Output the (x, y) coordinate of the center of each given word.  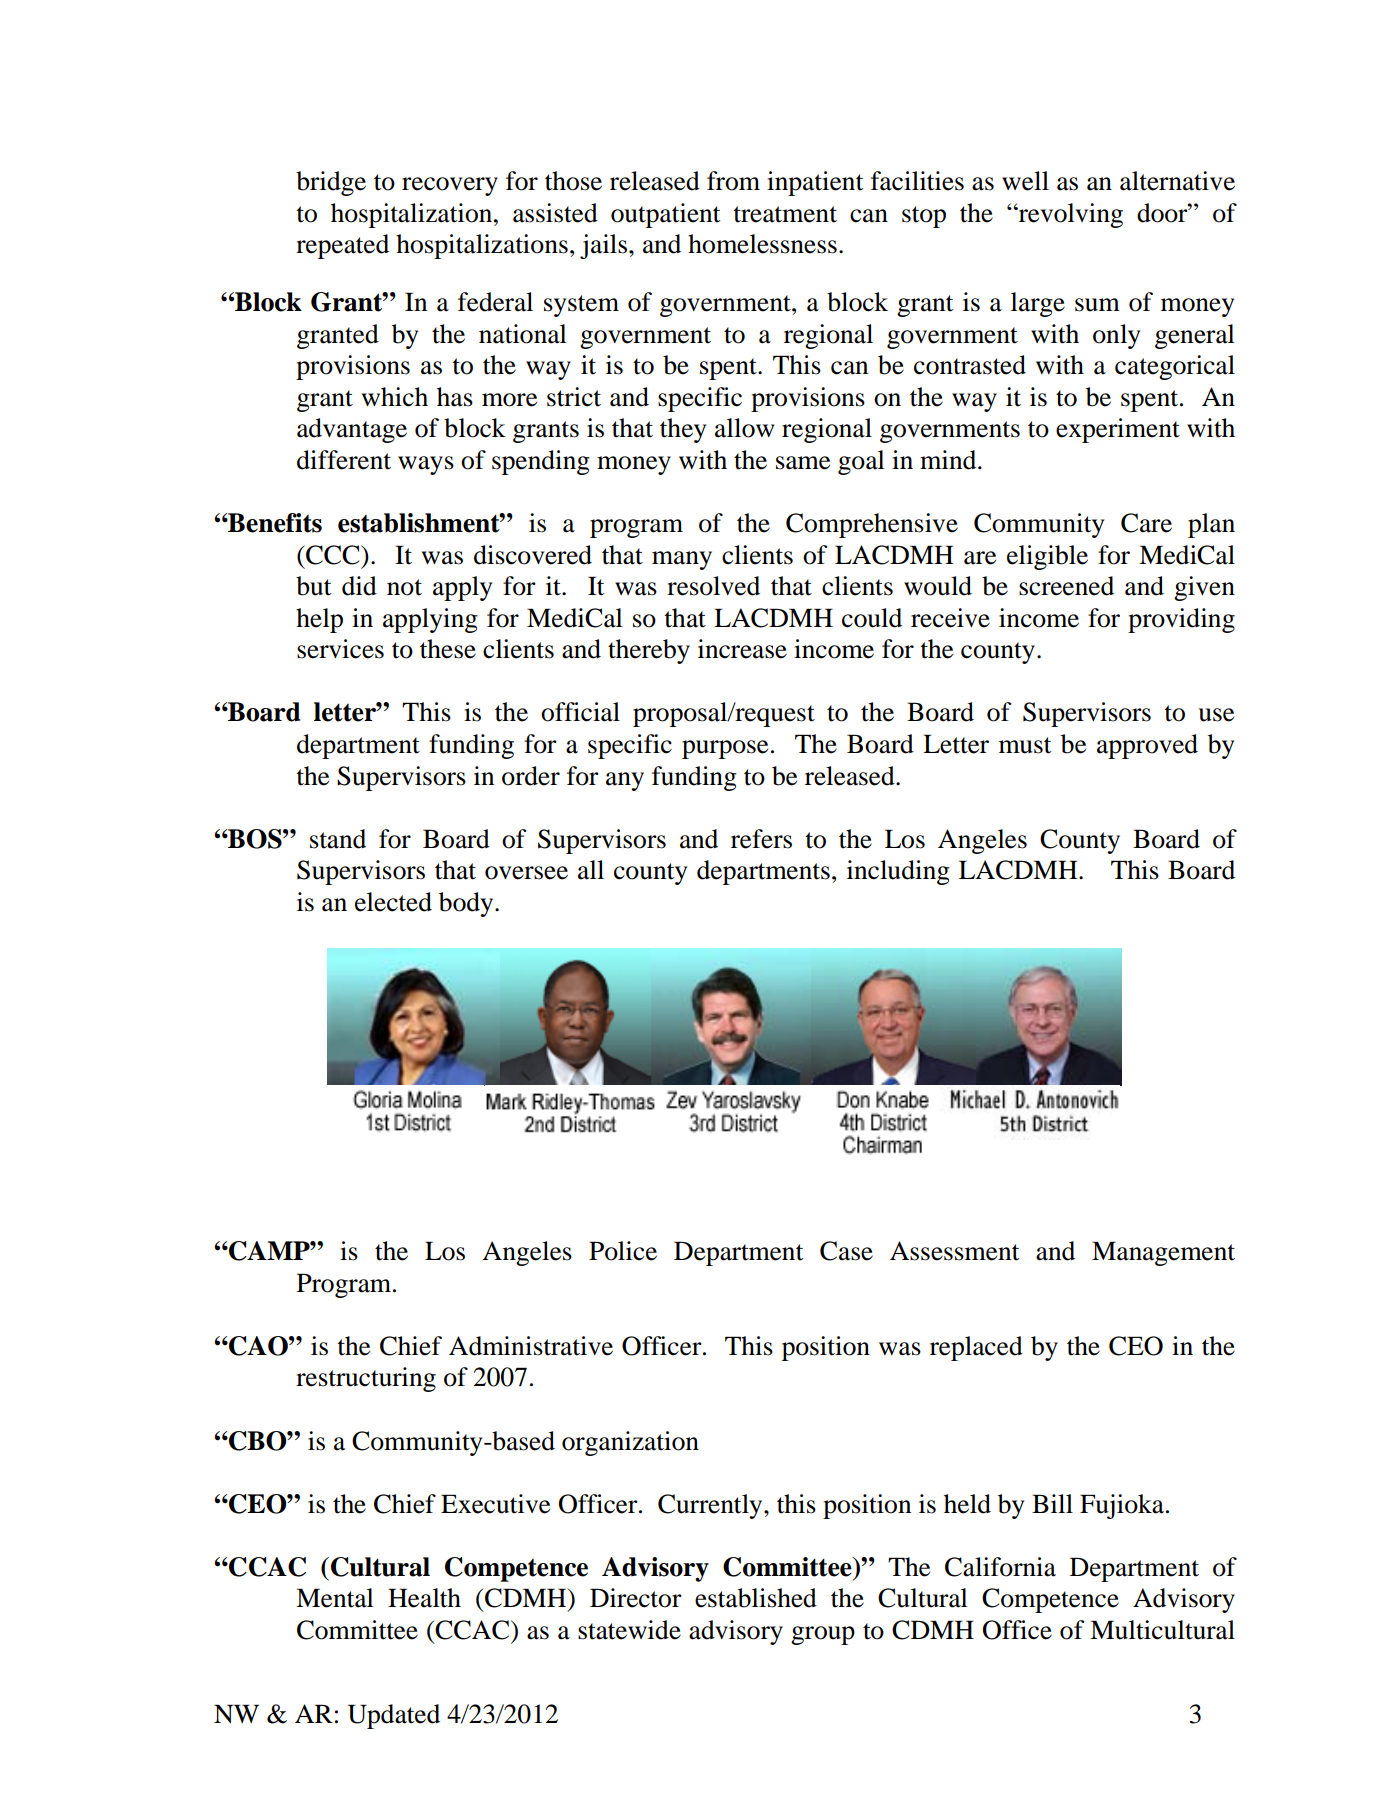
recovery (450, 186)
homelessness (762, 244)
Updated (394, 1716)
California (1000, 1567)
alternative (1177, 181)
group (823, 1635)
